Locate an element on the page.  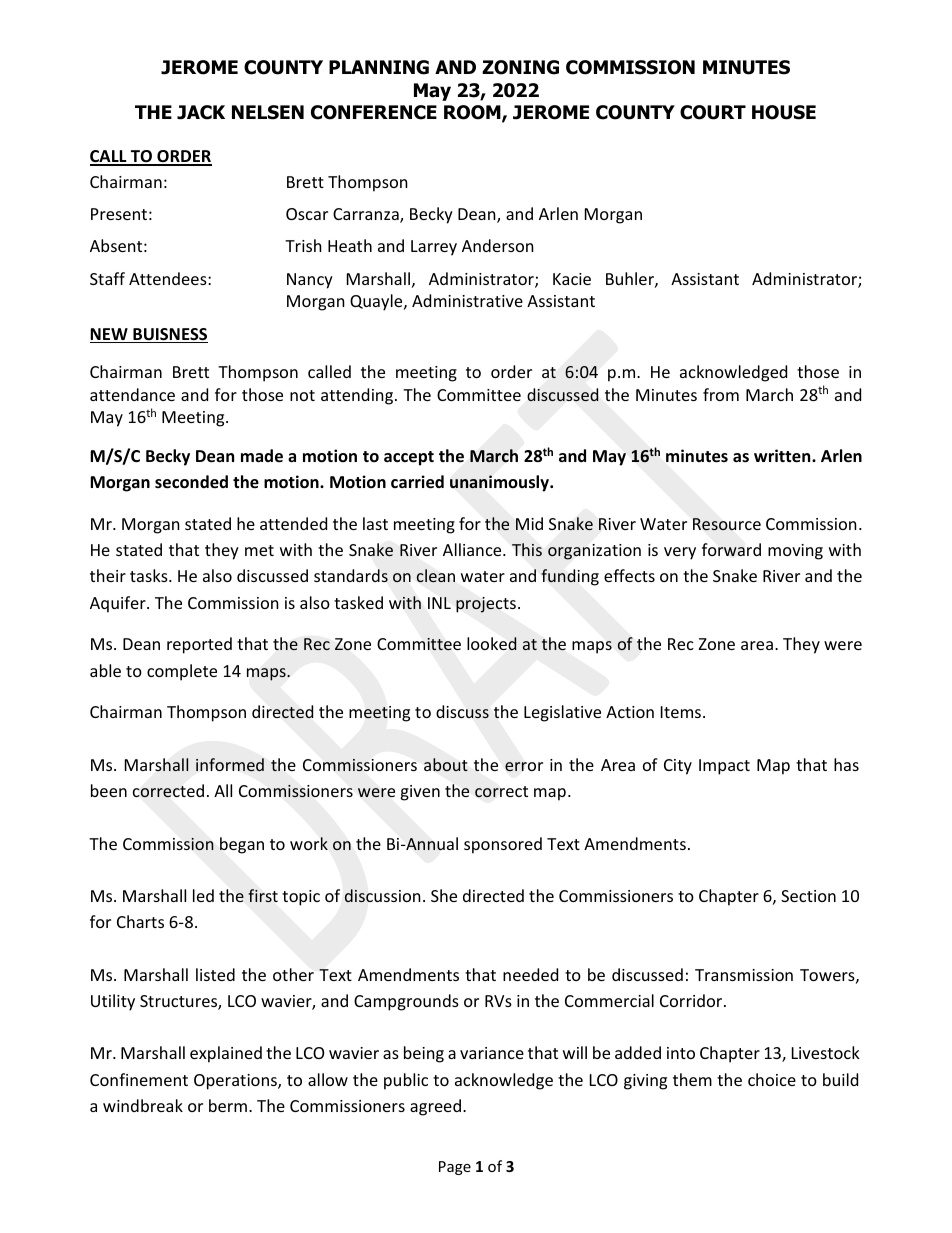
Page is located at coordinates (455, 1168).
